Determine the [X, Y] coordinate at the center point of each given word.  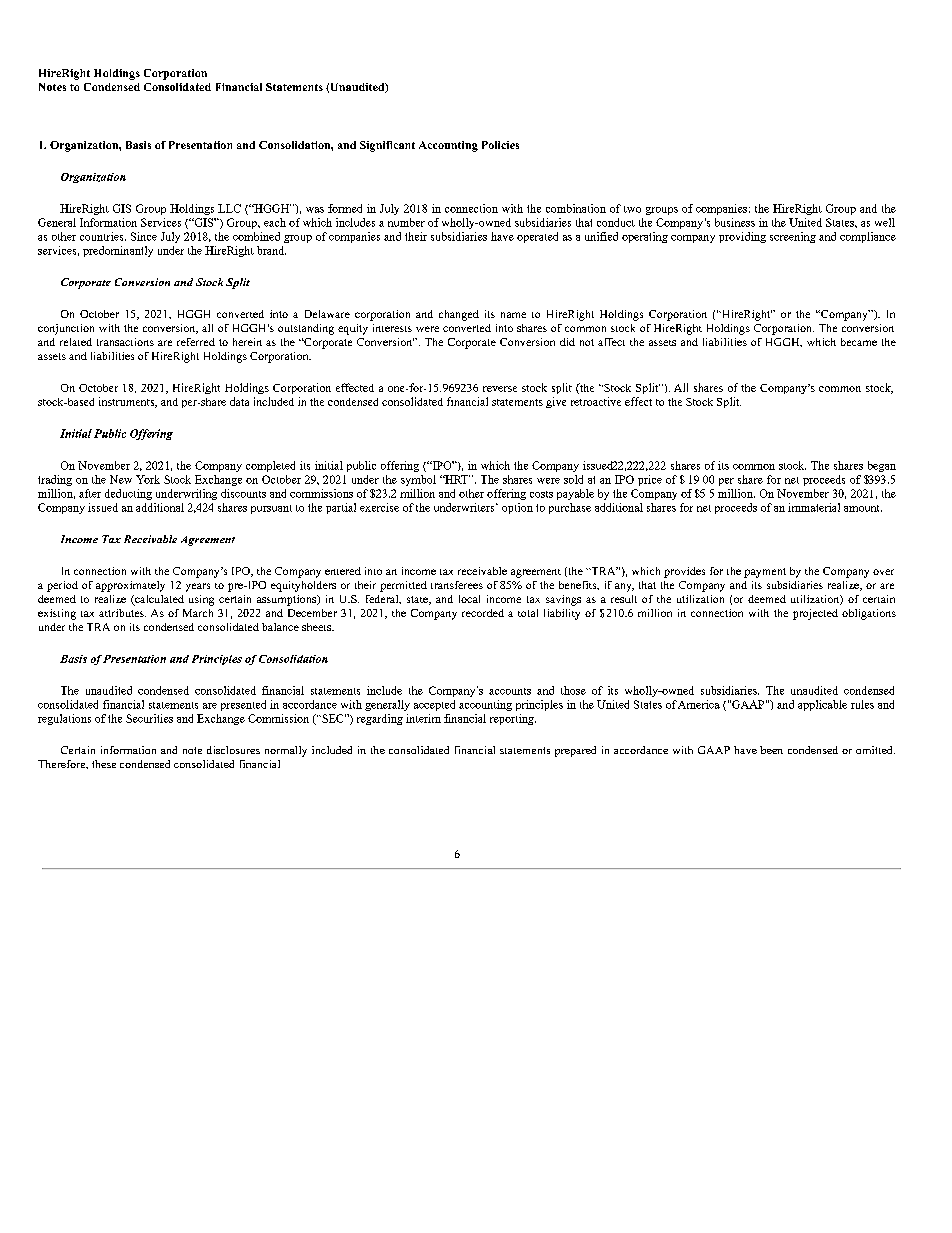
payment [765, 573]
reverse [500, 389]
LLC [229, 208]
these [104, 764]
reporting [513, 719]
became [859, 342]
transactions [125, 342]
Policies [500, 145]
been [771, 750]
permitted [403, 586]
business [735, 222]
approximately [130, 586]
